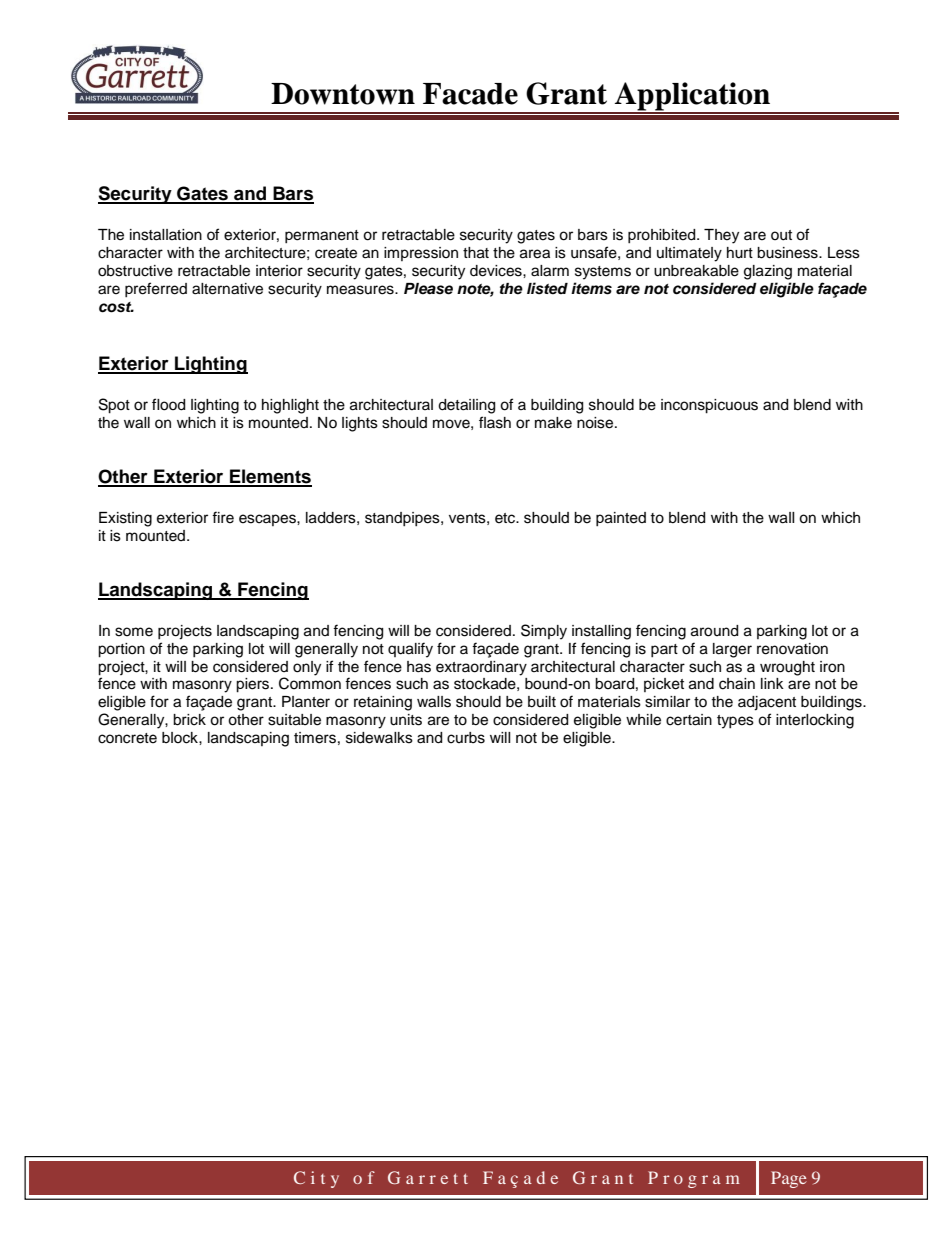 The width and height of the screenshot is (952, 1233). Describe the element at coordinates (270, 477) in the screenshot. I see `Elements` at that location.
